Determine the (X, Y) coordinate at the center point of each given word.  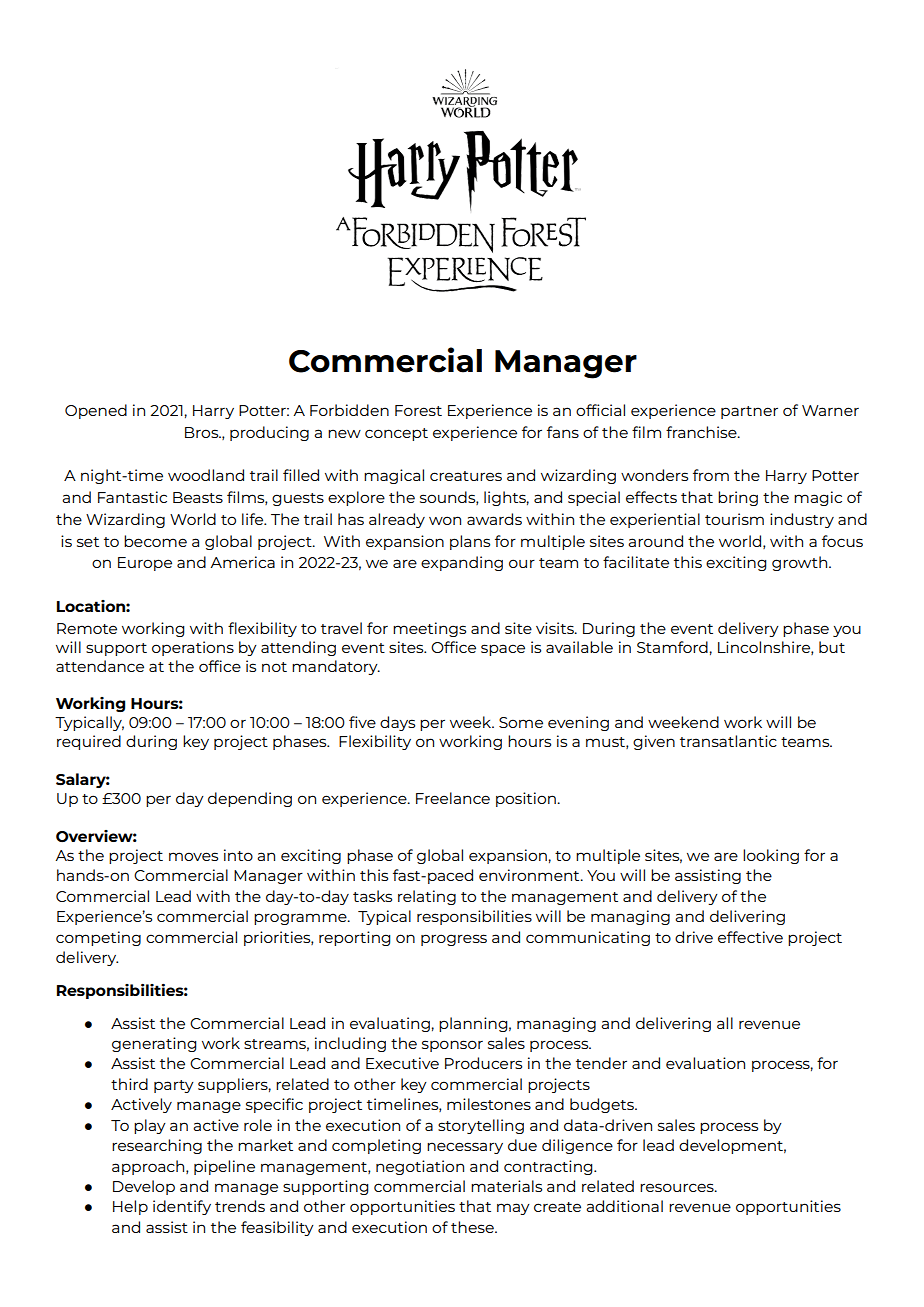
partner (749, 412)
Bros (203, 432)
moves (193, 856)
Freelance (453, 798)
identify (182, 1207)
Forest (418, 410)
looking (771, 856)
